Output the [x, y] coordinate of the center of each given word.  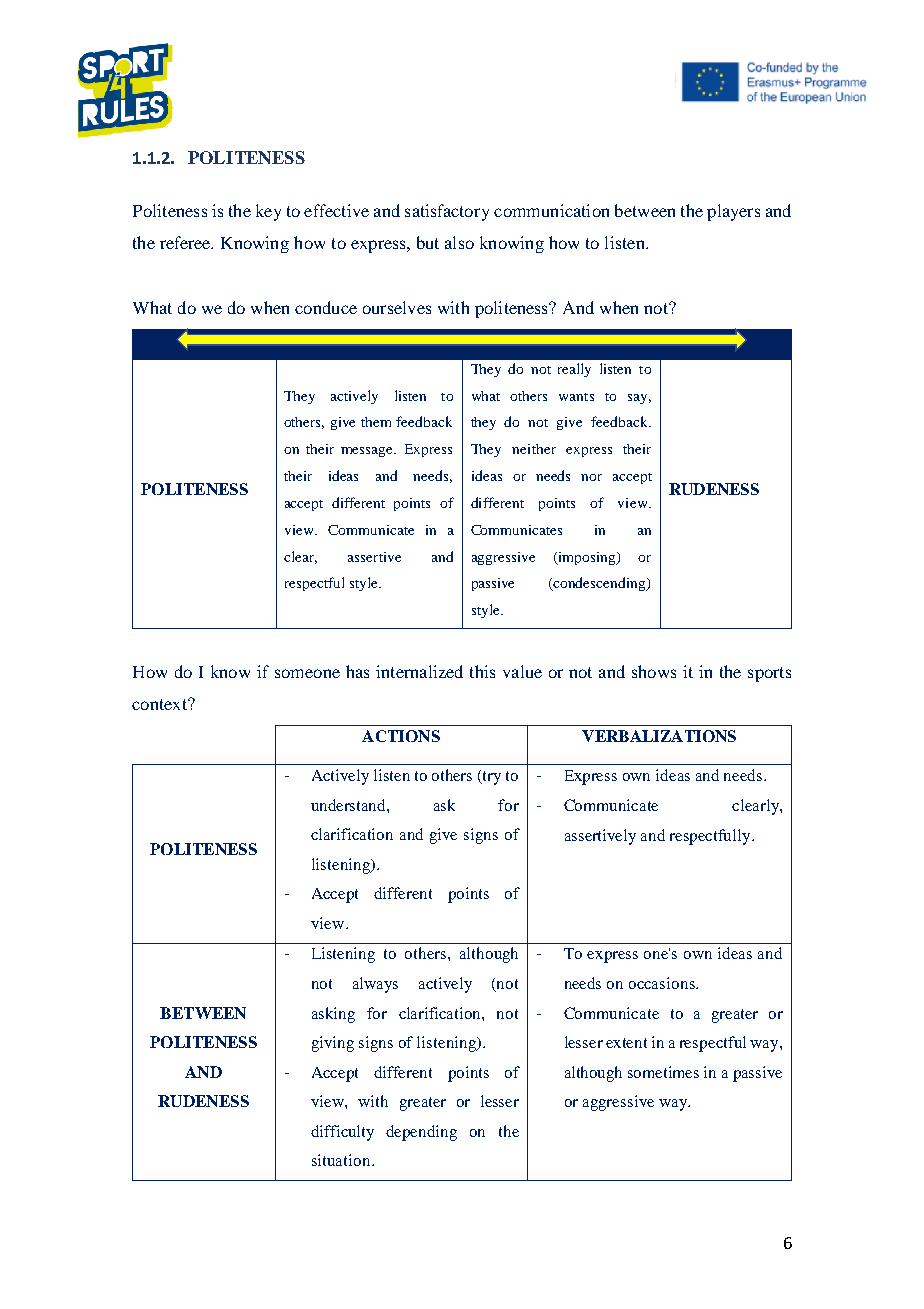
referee [186, 242]
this [482, 671]
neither [534, 449]
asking [333, 1015]
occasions [663, 983]
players [733, 212]
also [459, 242]
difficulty [342, 1133]
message [368, 452]
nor [591, 477]
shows [654, 671]
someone [307, 673]
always [375, 985]
